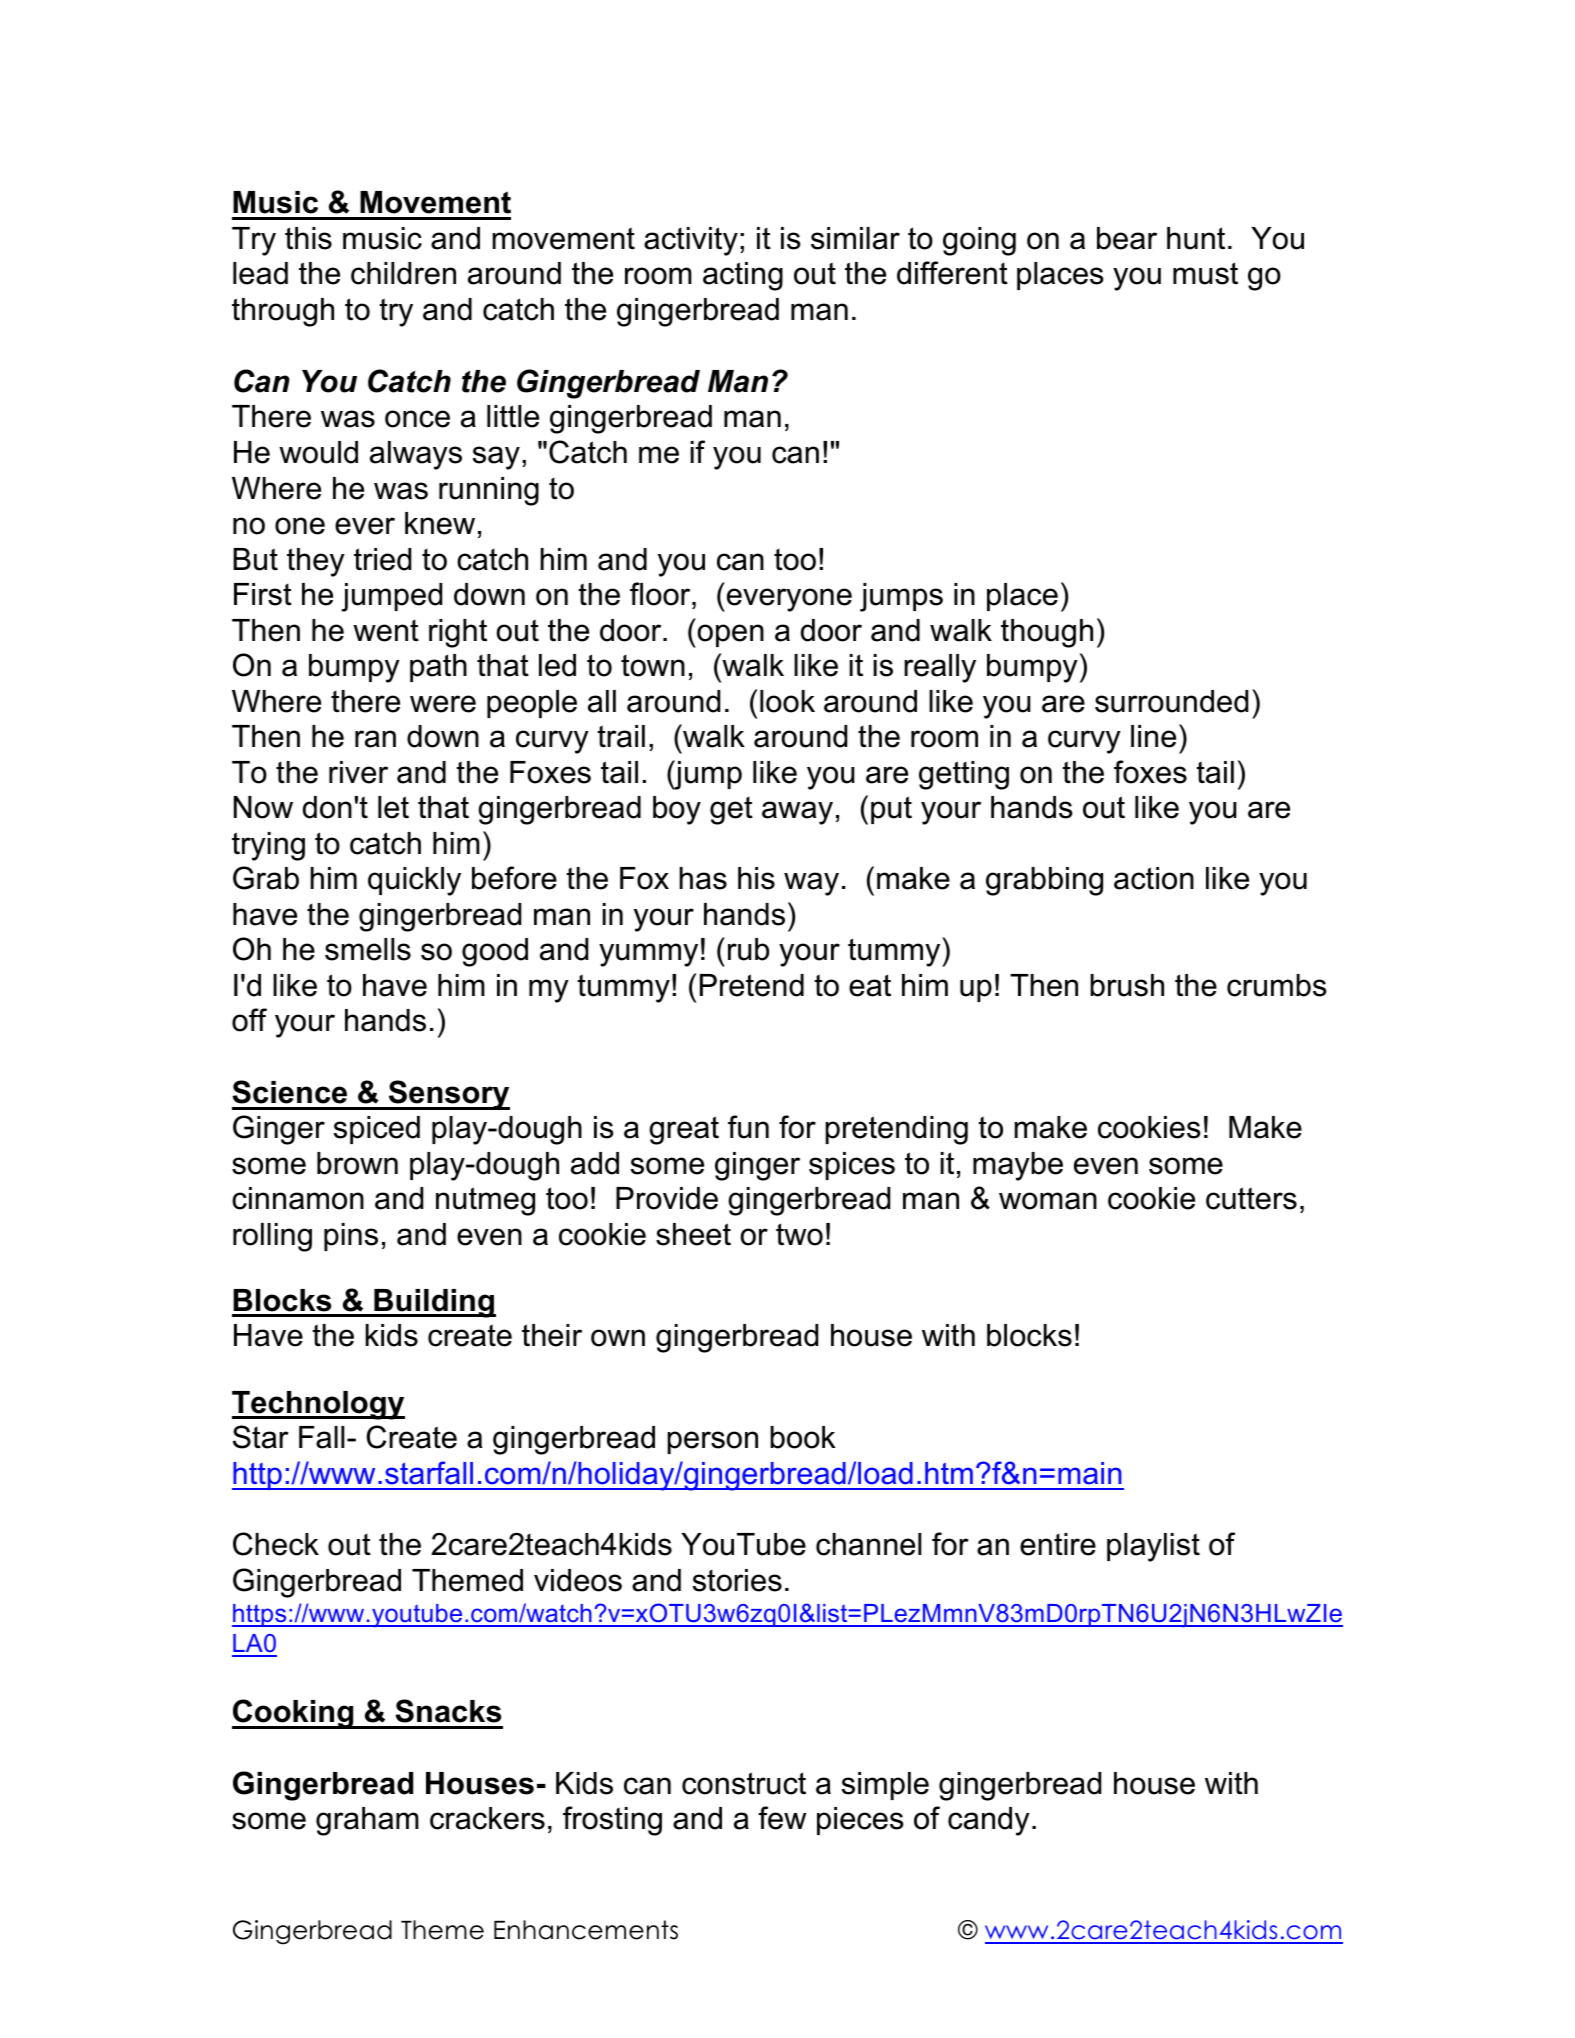 The image size is (1575, 2038). Describe the element at coordinates (367, 1821) in the screenshot. I see `graham` at that location.
